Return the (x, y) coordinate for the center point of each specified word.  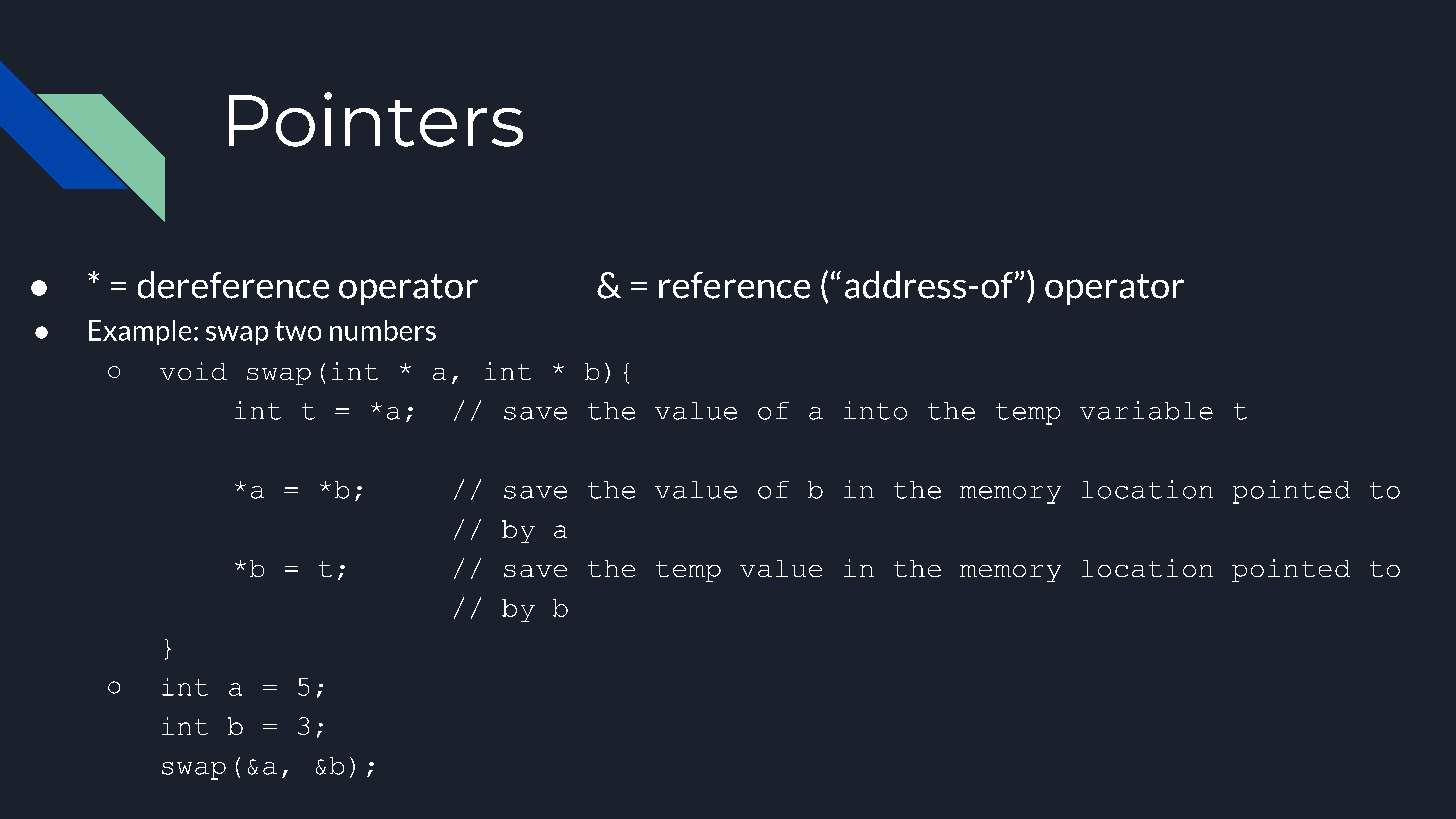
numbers (383, 330)
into (875, 410)
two (298, 331)
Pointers (376, 119)
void (193, 371)
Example (140, 332)
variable (1146, 410)
